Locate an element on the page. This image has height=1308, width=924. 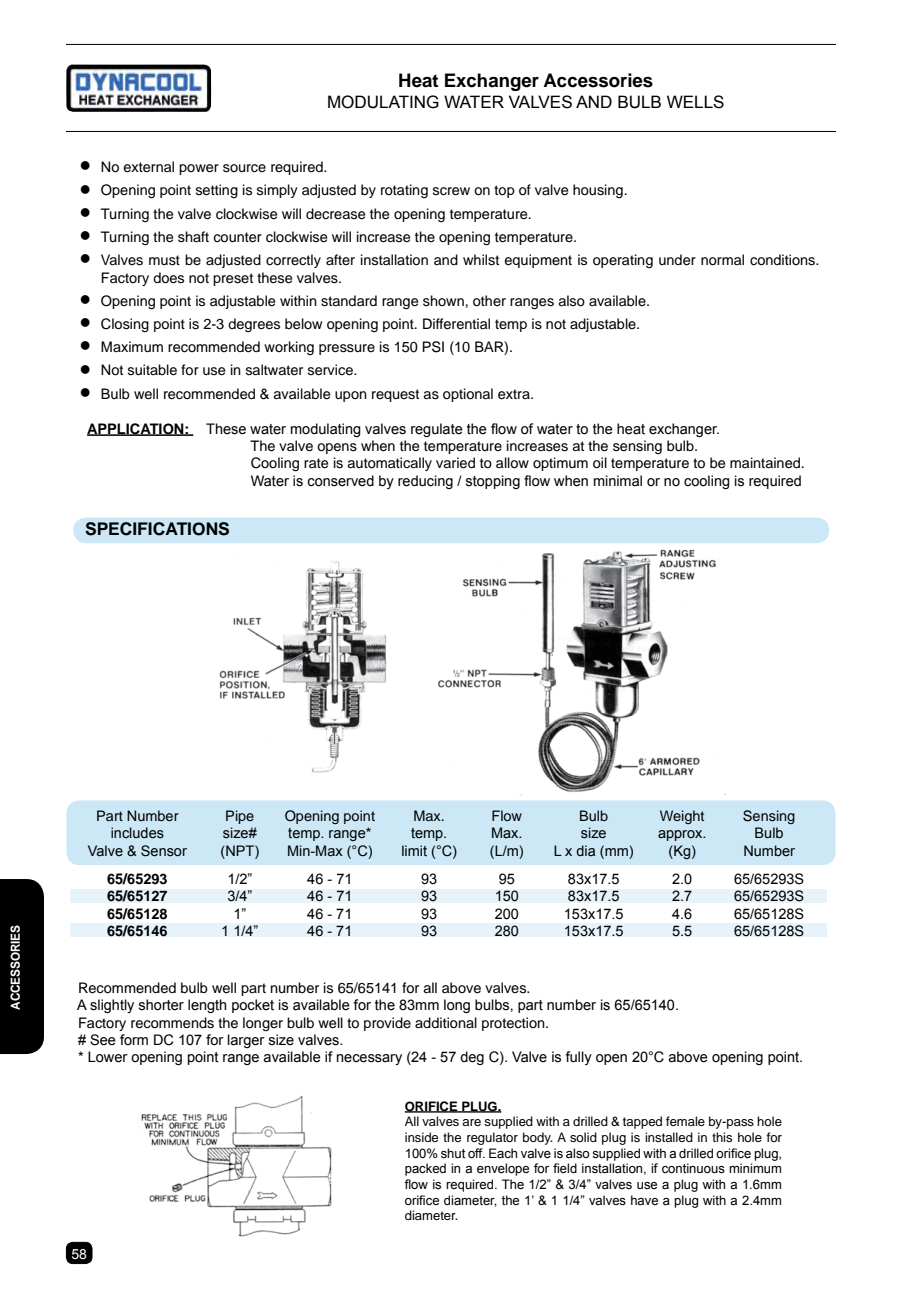
suitable is located at coordinates (152, 370).
